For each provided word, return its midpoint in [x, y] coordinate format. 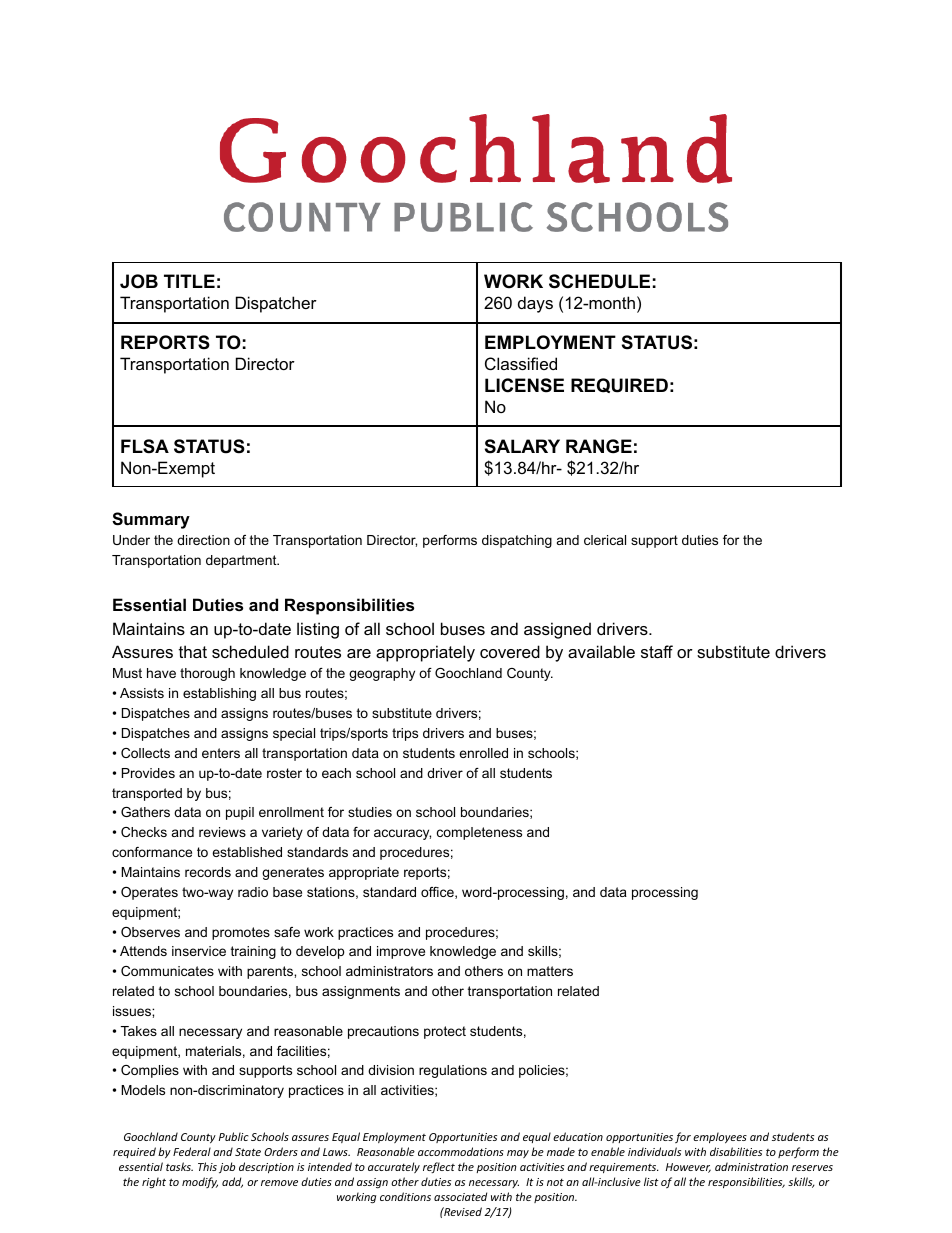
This [207, 1166]
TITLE [189, 281]
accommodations [461, 1151]
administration [751, 1166]
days [535, 304]
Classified [521, 363]
